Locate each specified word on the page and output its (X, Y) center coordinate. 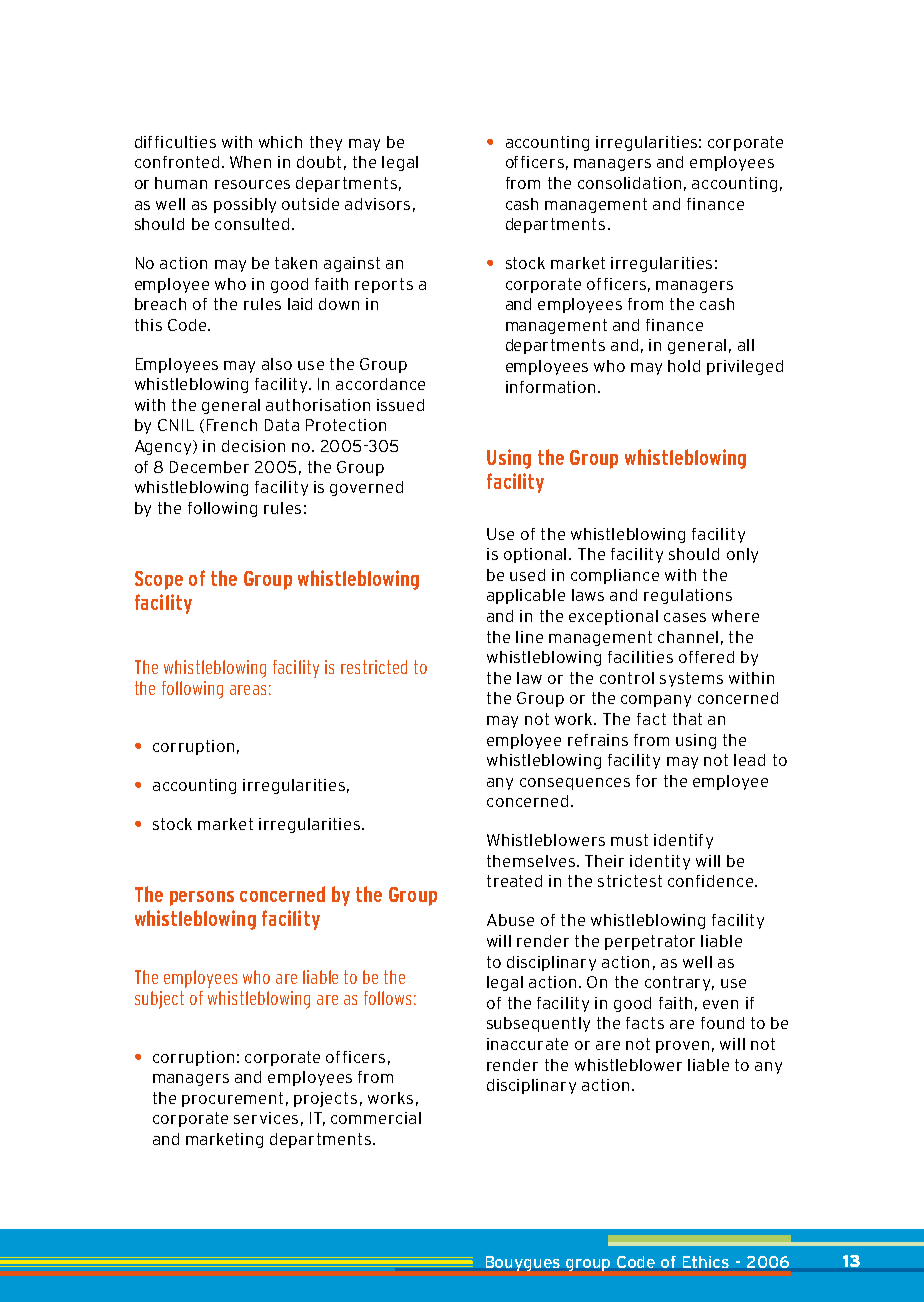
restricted (374, 667)
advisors (377, 204)
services (266, 1118)
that (687, 719)
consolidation (629, 183)
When (250, 162)
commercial (376, 1118)
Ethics (706, 1262)
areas (248, 690)
